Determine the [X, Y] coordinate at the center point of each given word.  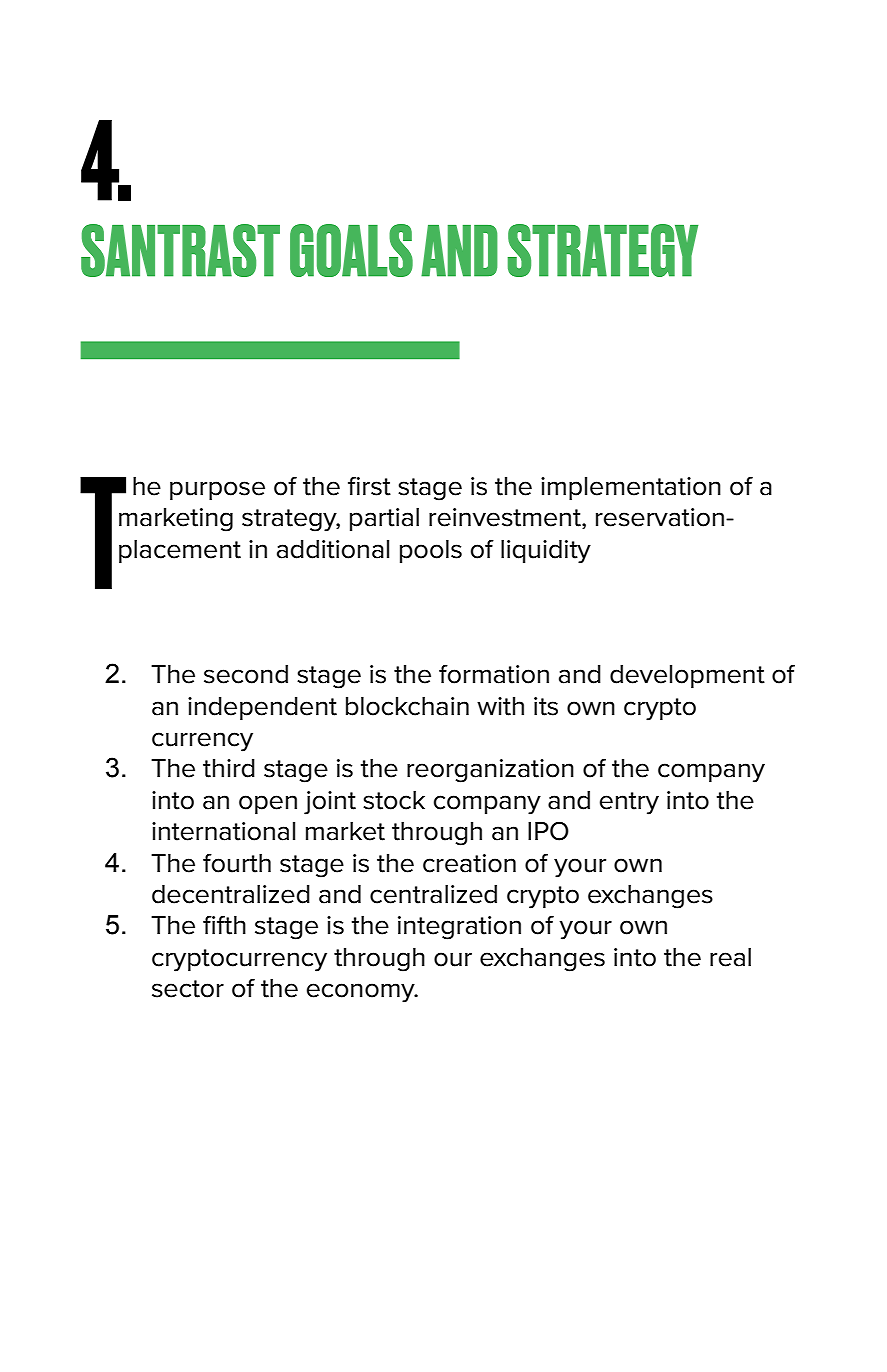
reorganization [490, 771]
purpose [217, 490]
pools [431, 551]
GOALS [351, 250]
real [730, 957]
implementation [631, 488]
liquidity [546, 552]
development [687, 676]
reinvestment [506, 518]
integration [459, 928]
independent [262, 708]
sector [188, 989]
